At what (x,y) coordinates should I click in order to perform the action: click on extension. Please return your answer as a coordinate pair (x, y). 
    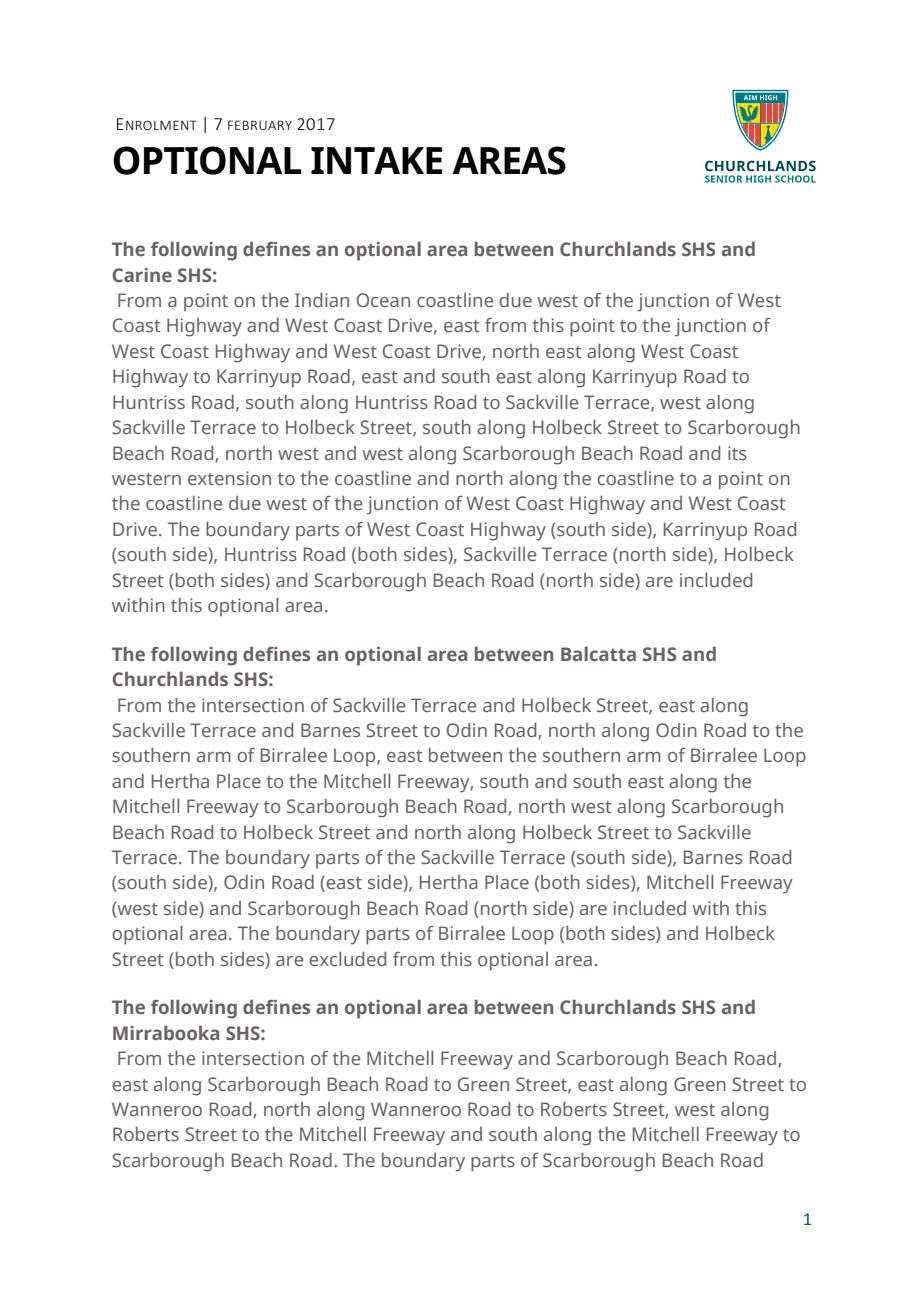
    Looking at the image, I should click on (229, 478).
